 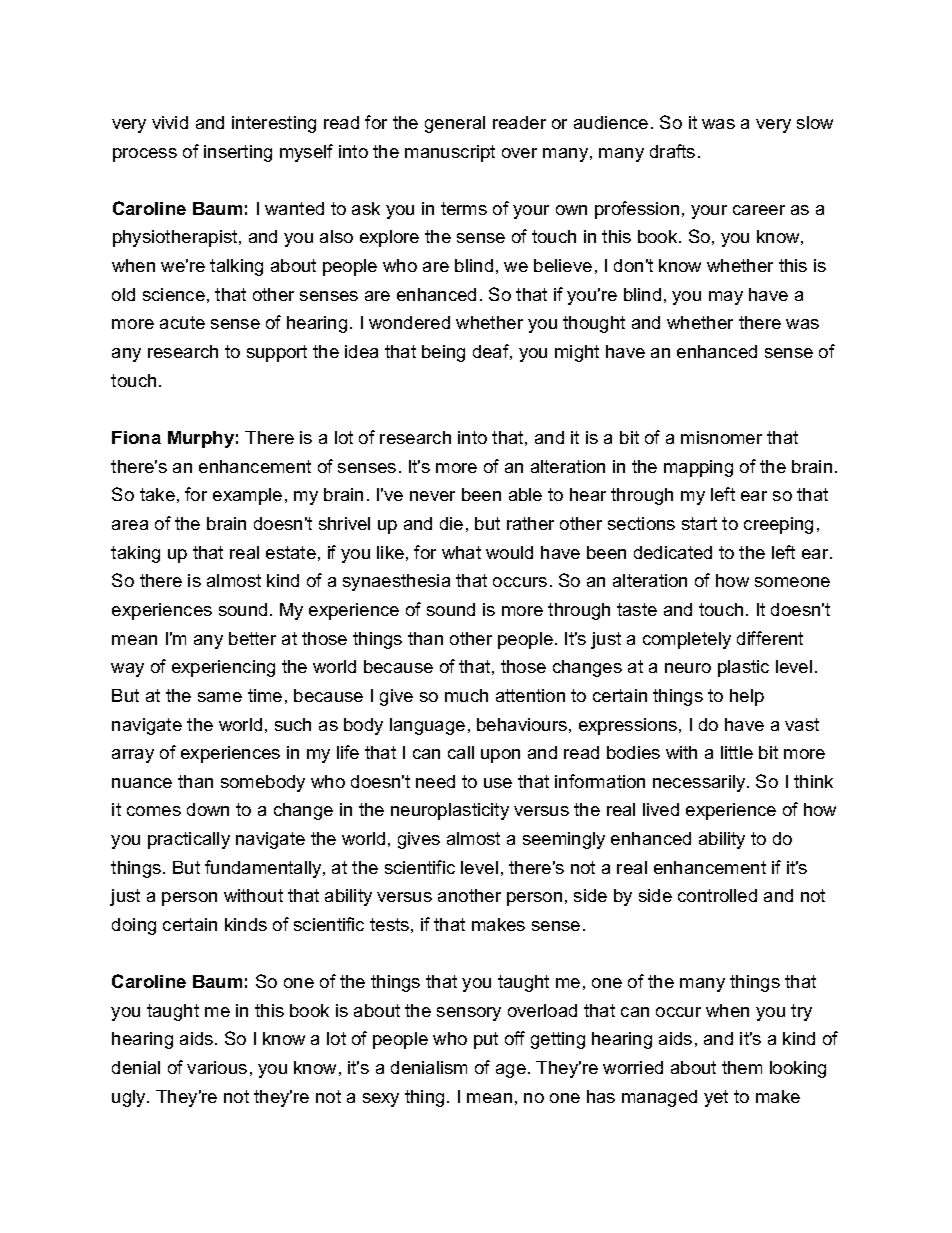 What do you see at coordinates (721, 437) in the screenshot?
I see `misnomer` at bounding box center [721, 437].
